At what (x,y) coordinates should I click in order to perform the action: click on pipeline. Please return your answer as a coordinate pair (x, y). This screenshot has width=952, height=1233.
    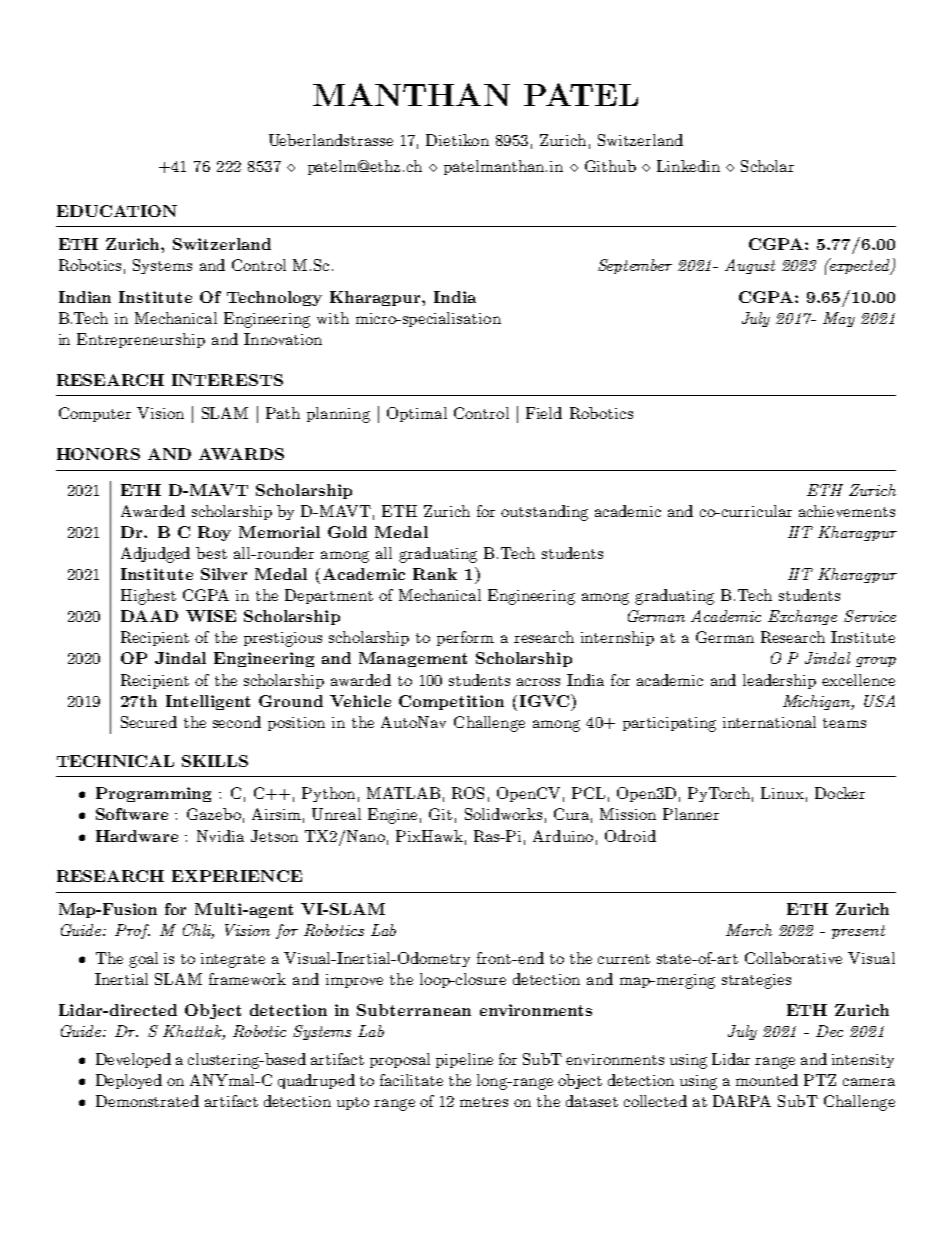
    Looking at the image, I should click on (464, 1060).
